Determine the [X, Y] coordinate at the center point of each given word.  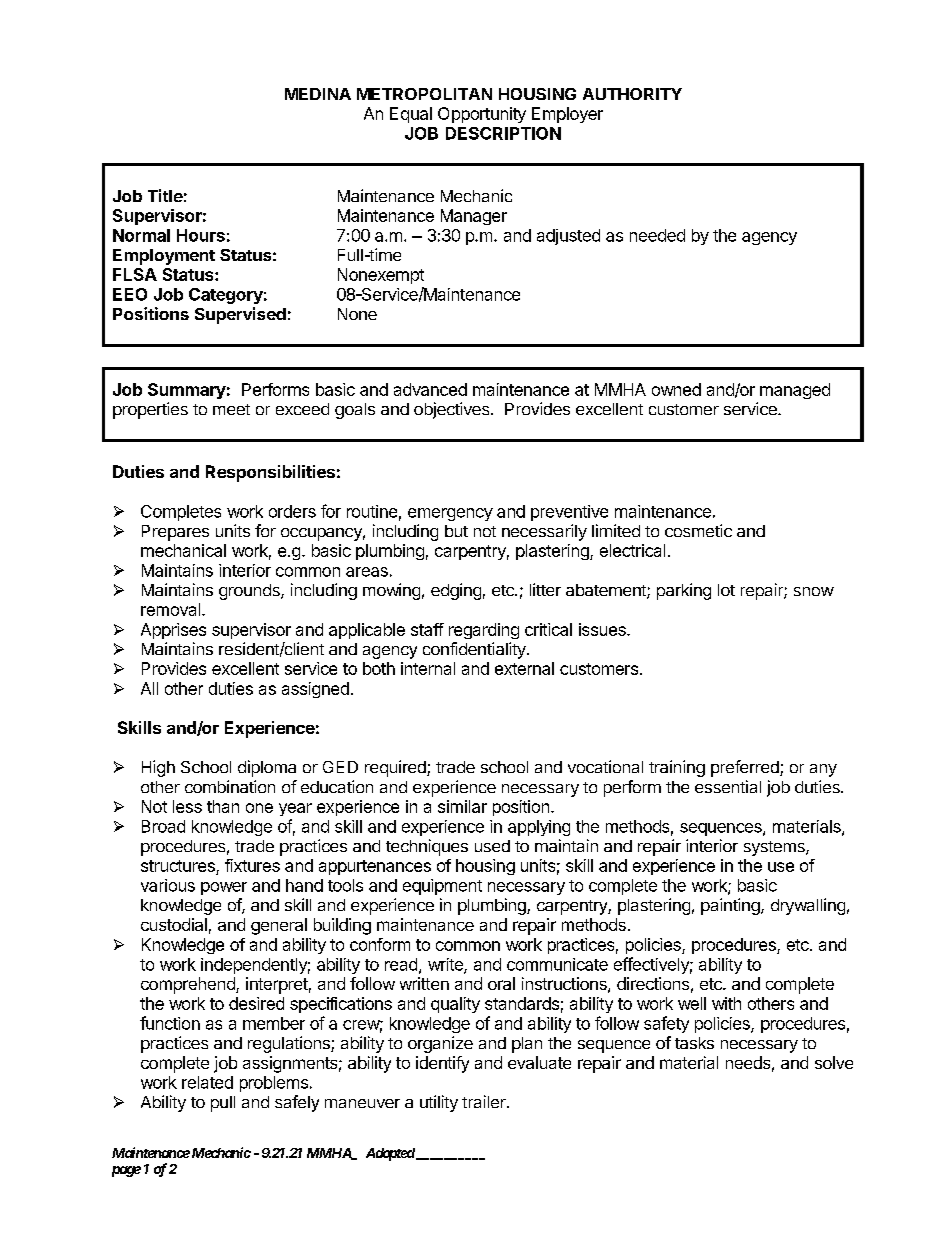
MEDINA [318, 94]
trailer [485, 1101]
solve [834, 1062]
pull [223, 1104]
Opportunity [482, 115]
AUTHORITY [632, 94]
